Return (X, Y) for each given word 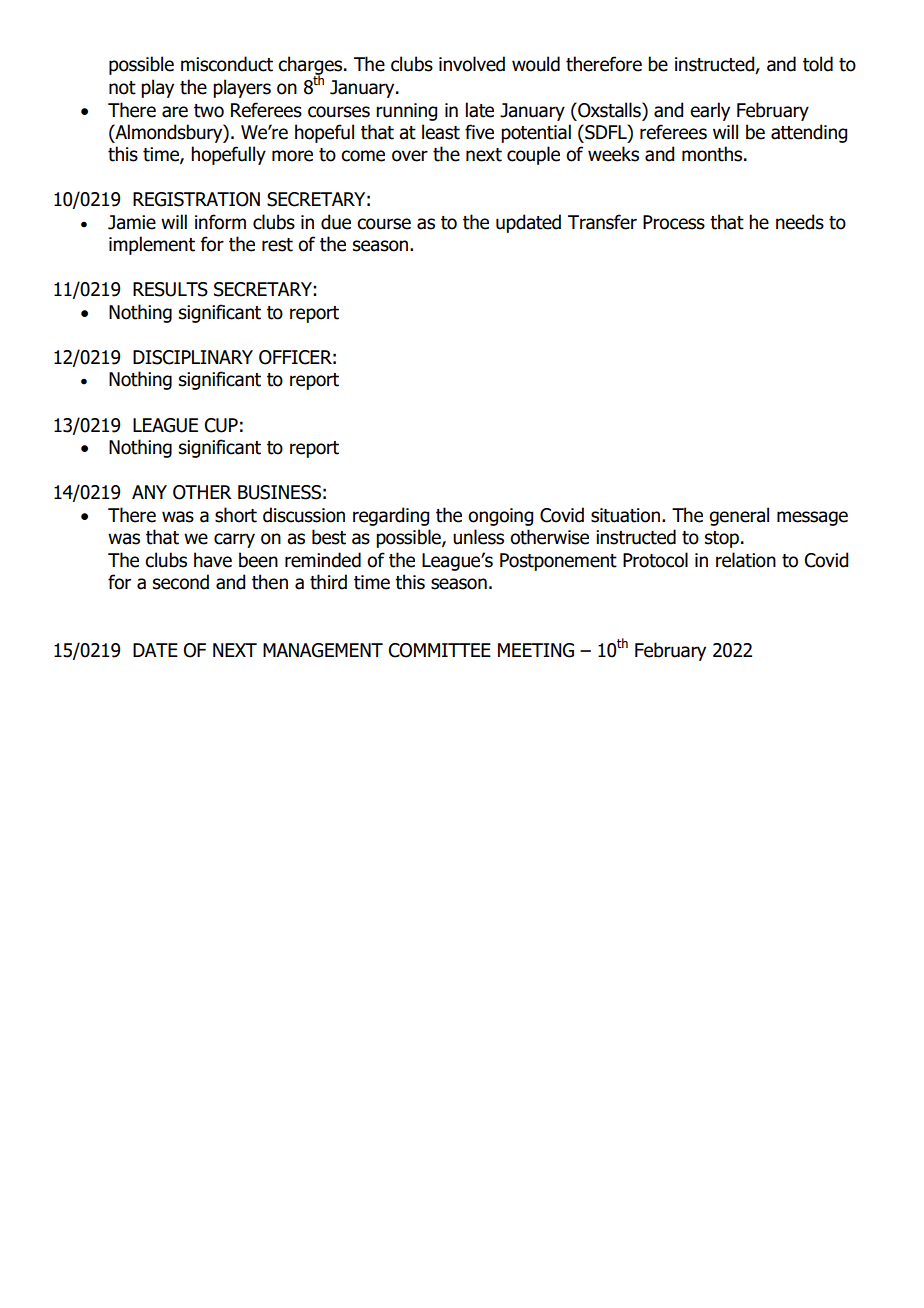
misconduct (227, 64)
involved (472, 64)
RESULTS (170, 289)
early (710, 111)
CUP (221, 425)
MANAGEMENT (323, 650)
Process (674, 222)
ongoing (500, 517)
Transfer (602, 222)
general (739, 516)
